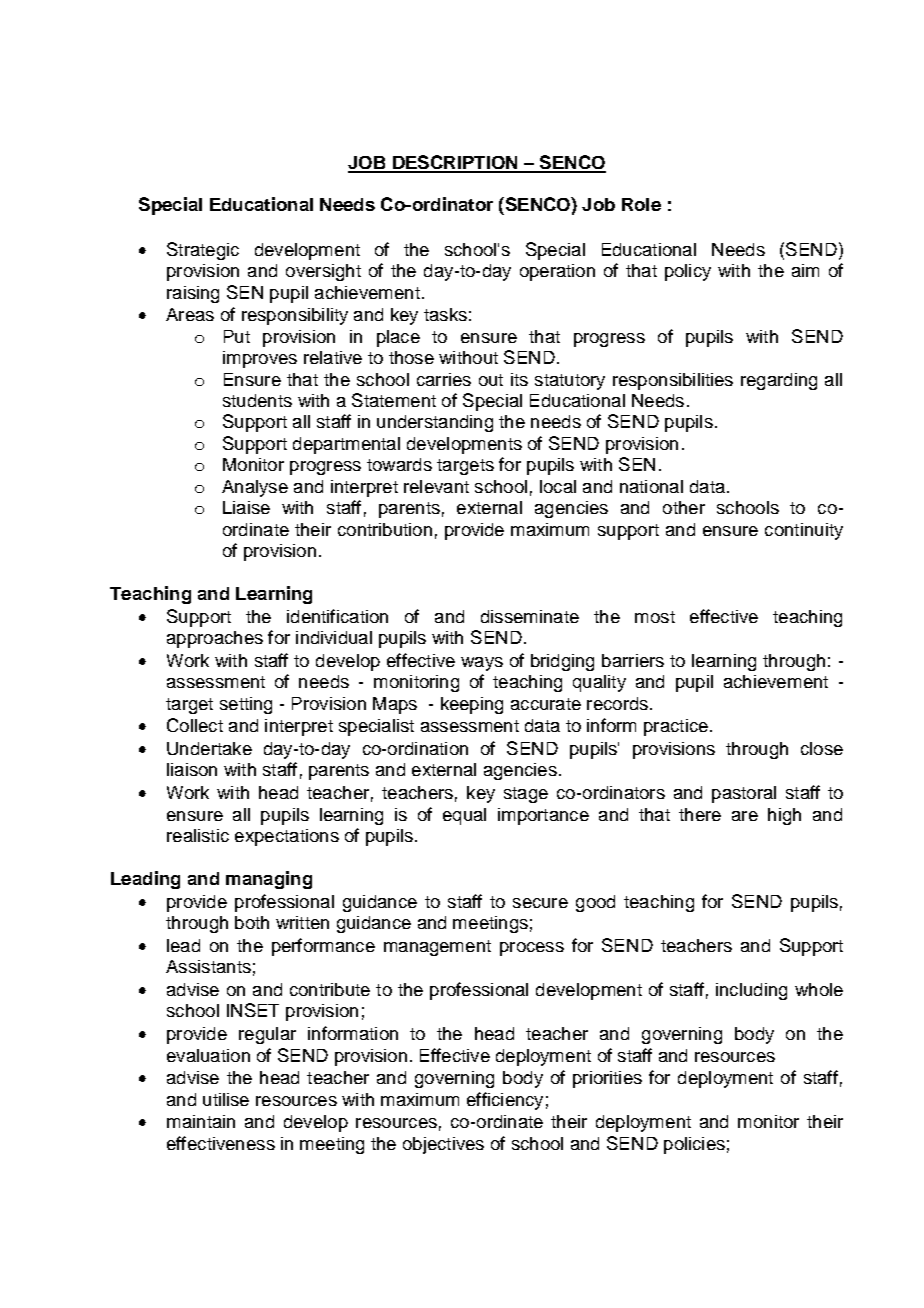  What do you see at coordinates (226, 1099) in the document?
I see `utilise` at bounding box center [226, 1099].
